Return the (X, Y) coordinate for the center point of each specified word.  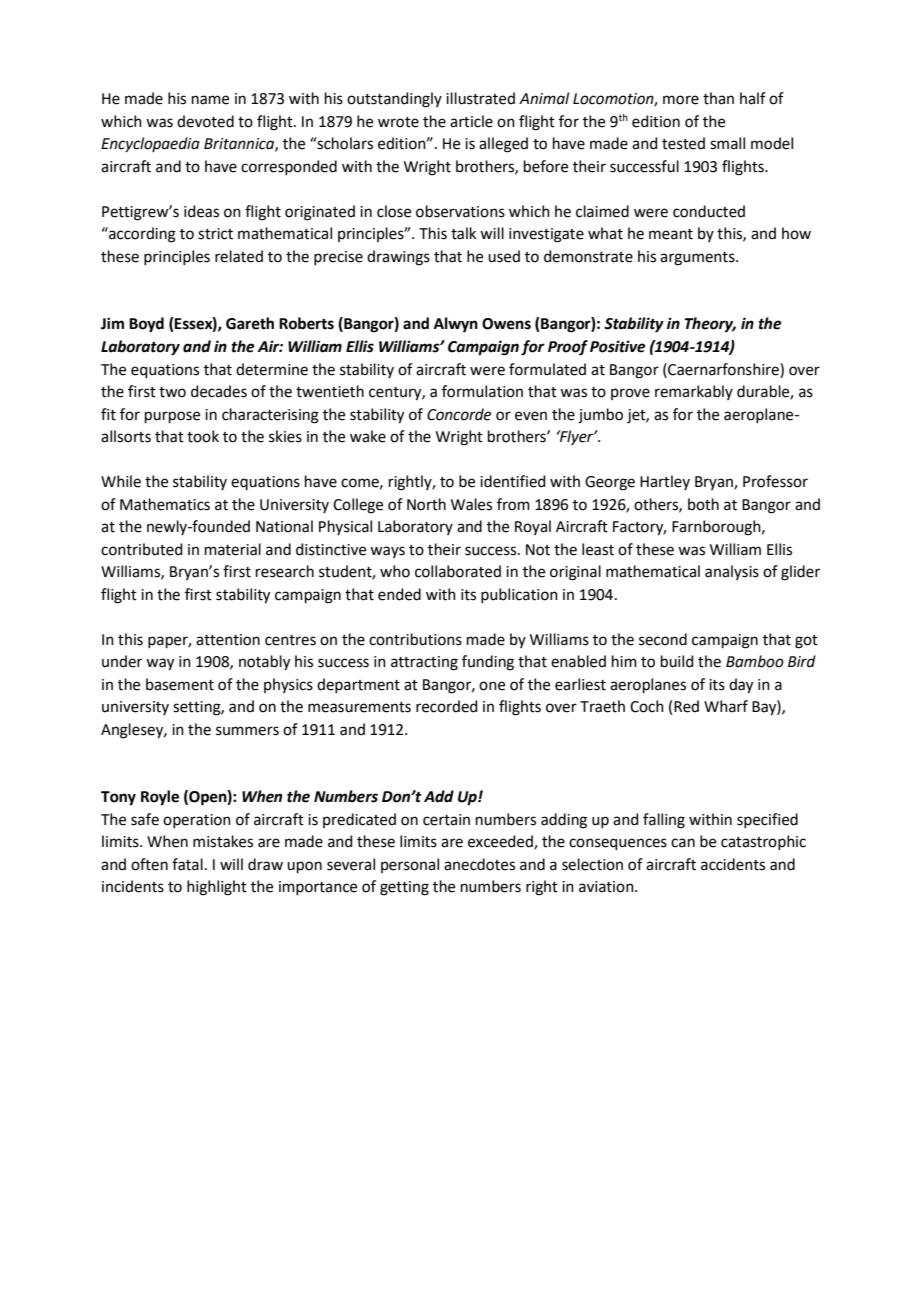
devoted (205, 121)
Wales (471, 504)
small (727, 143)
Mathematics (165, 504)
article (471, 121)
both (703, 504)
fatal (187, 864)
